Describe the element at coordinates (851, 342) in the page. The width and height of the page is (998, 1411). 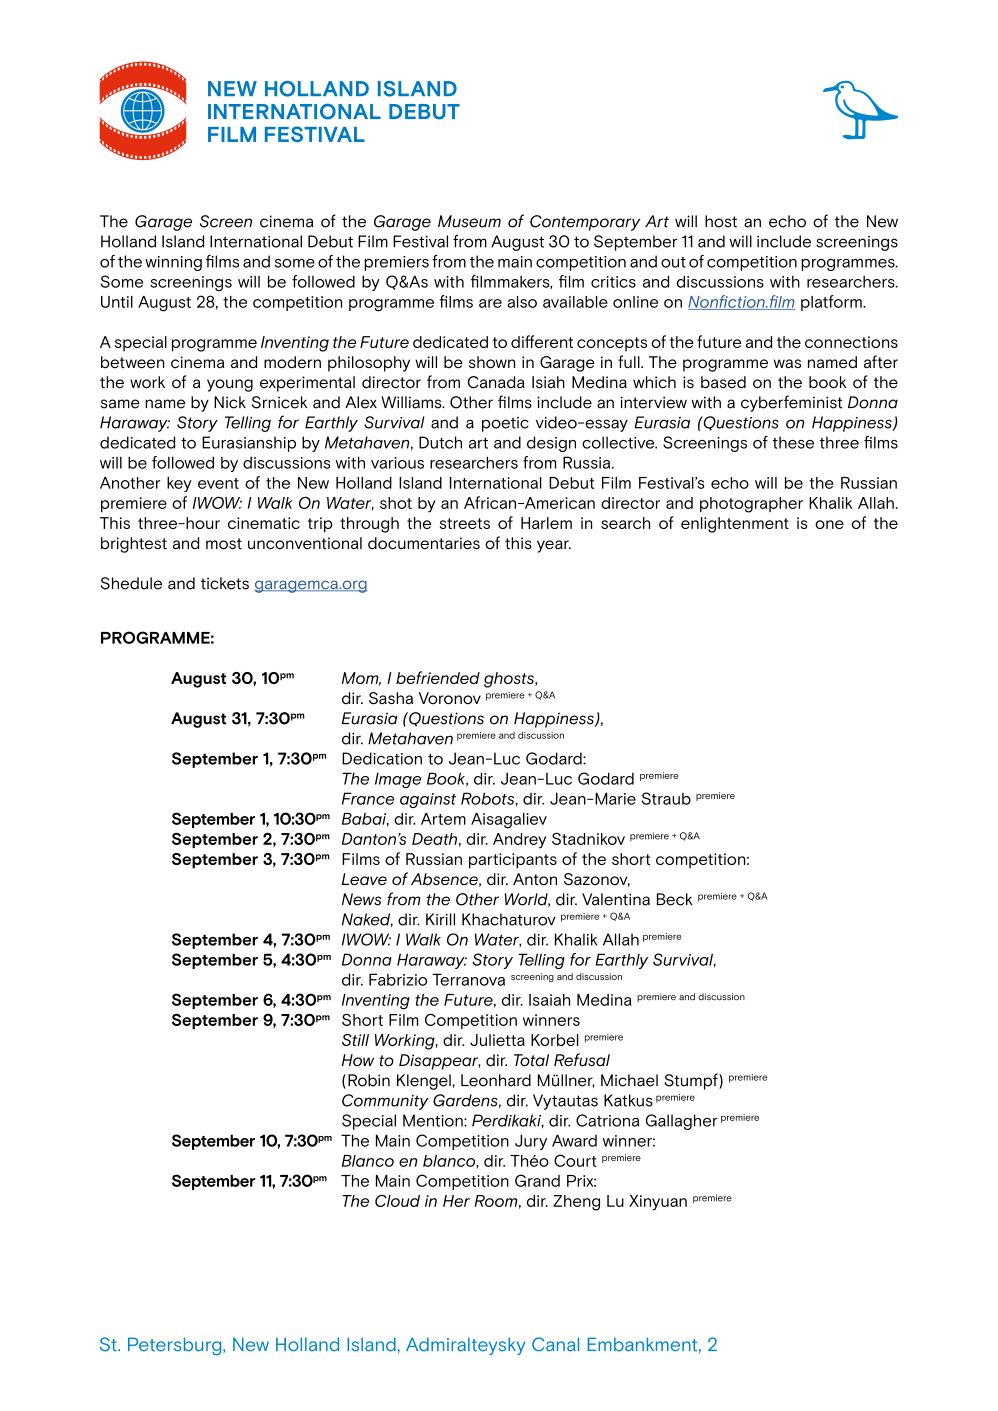
I see `connections` at that location.
